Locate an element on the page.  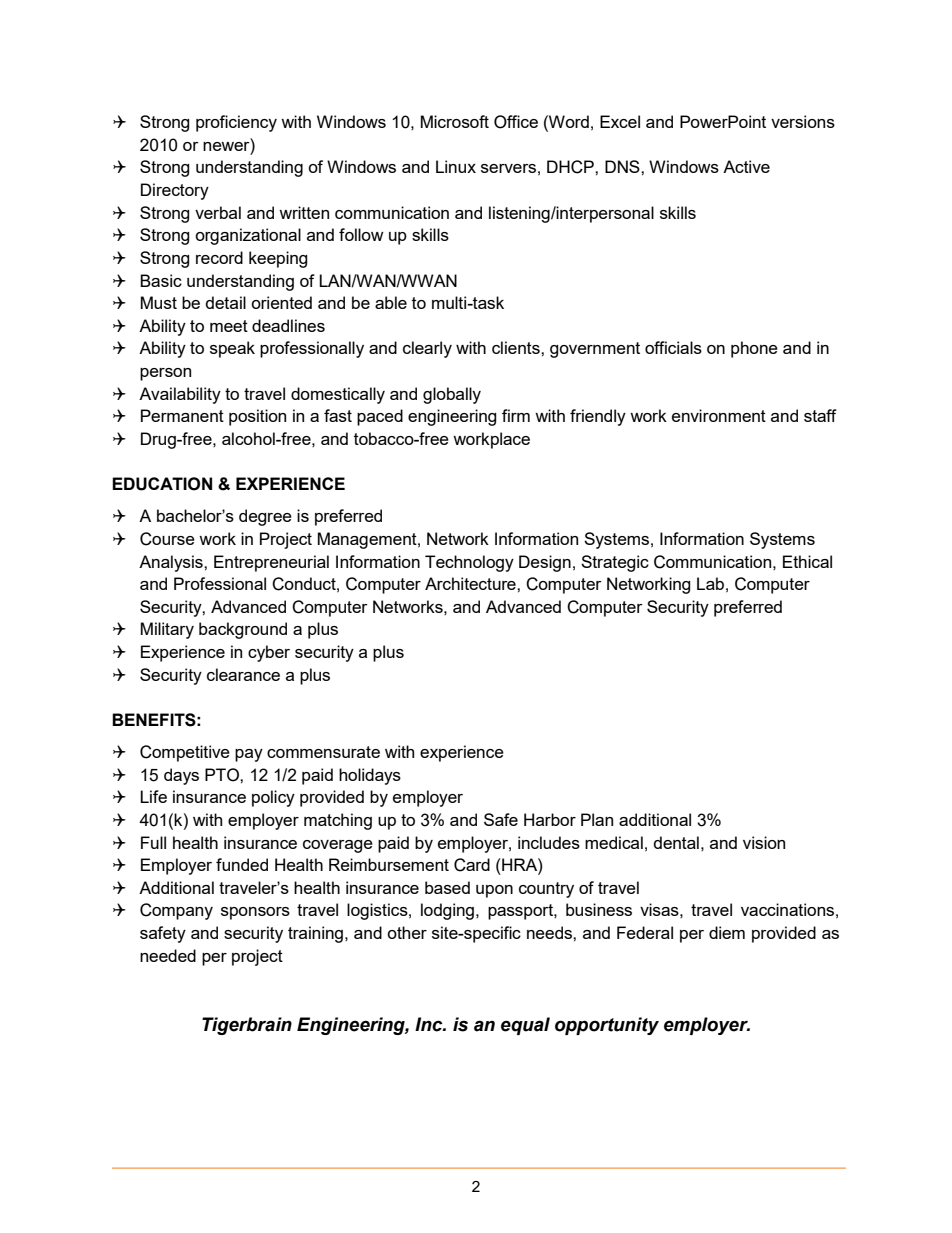
needed is located at coordinates (168, 955).
